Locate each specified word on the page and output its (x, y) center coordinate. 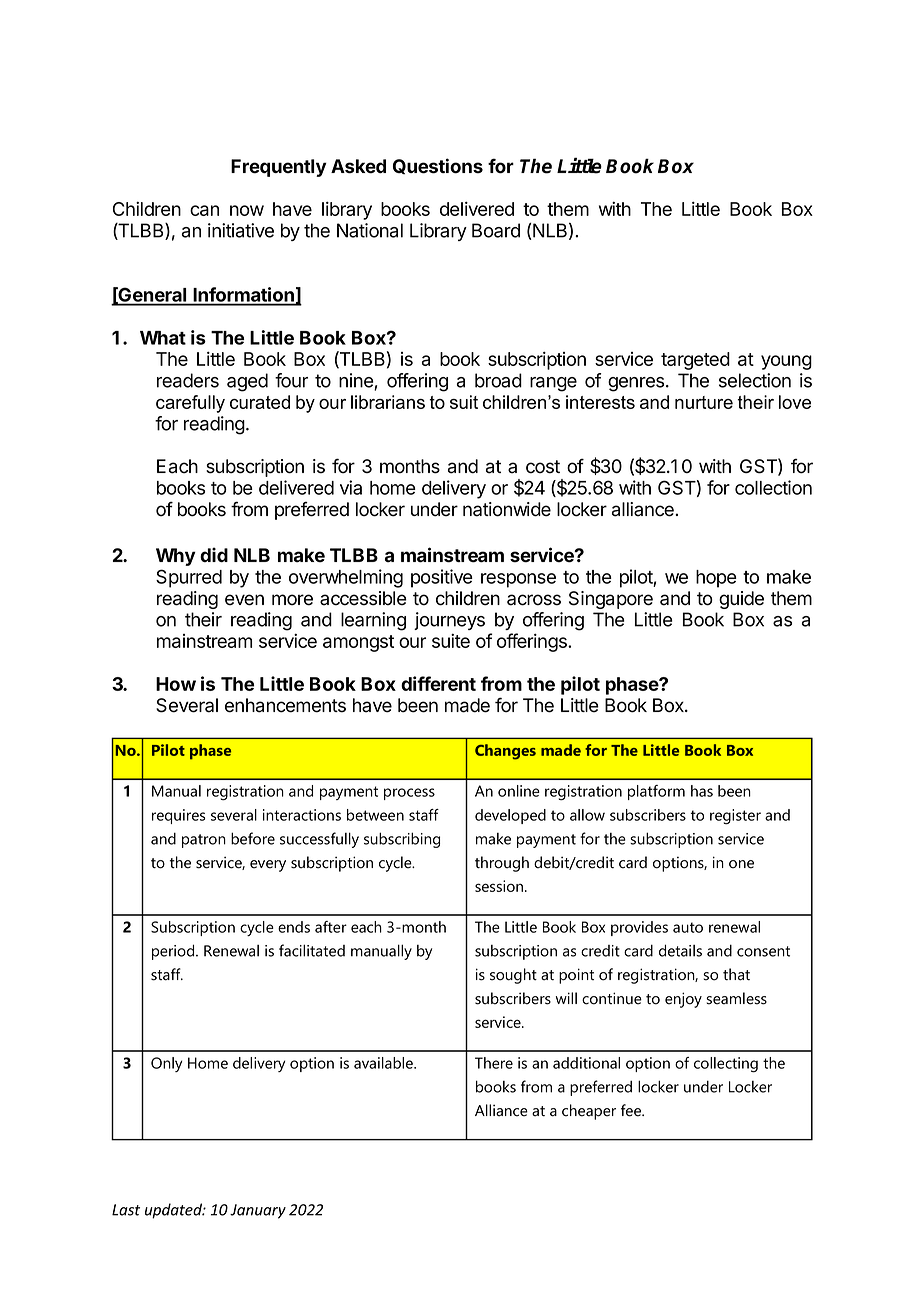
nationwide (507, 509)
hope (716, 579)
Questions (438, 166)
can (204, 210)
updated (175, 1211)
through (502, 864)
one (741, 864)
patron (204, 841)
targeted (695, 361)
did (214, 554)
